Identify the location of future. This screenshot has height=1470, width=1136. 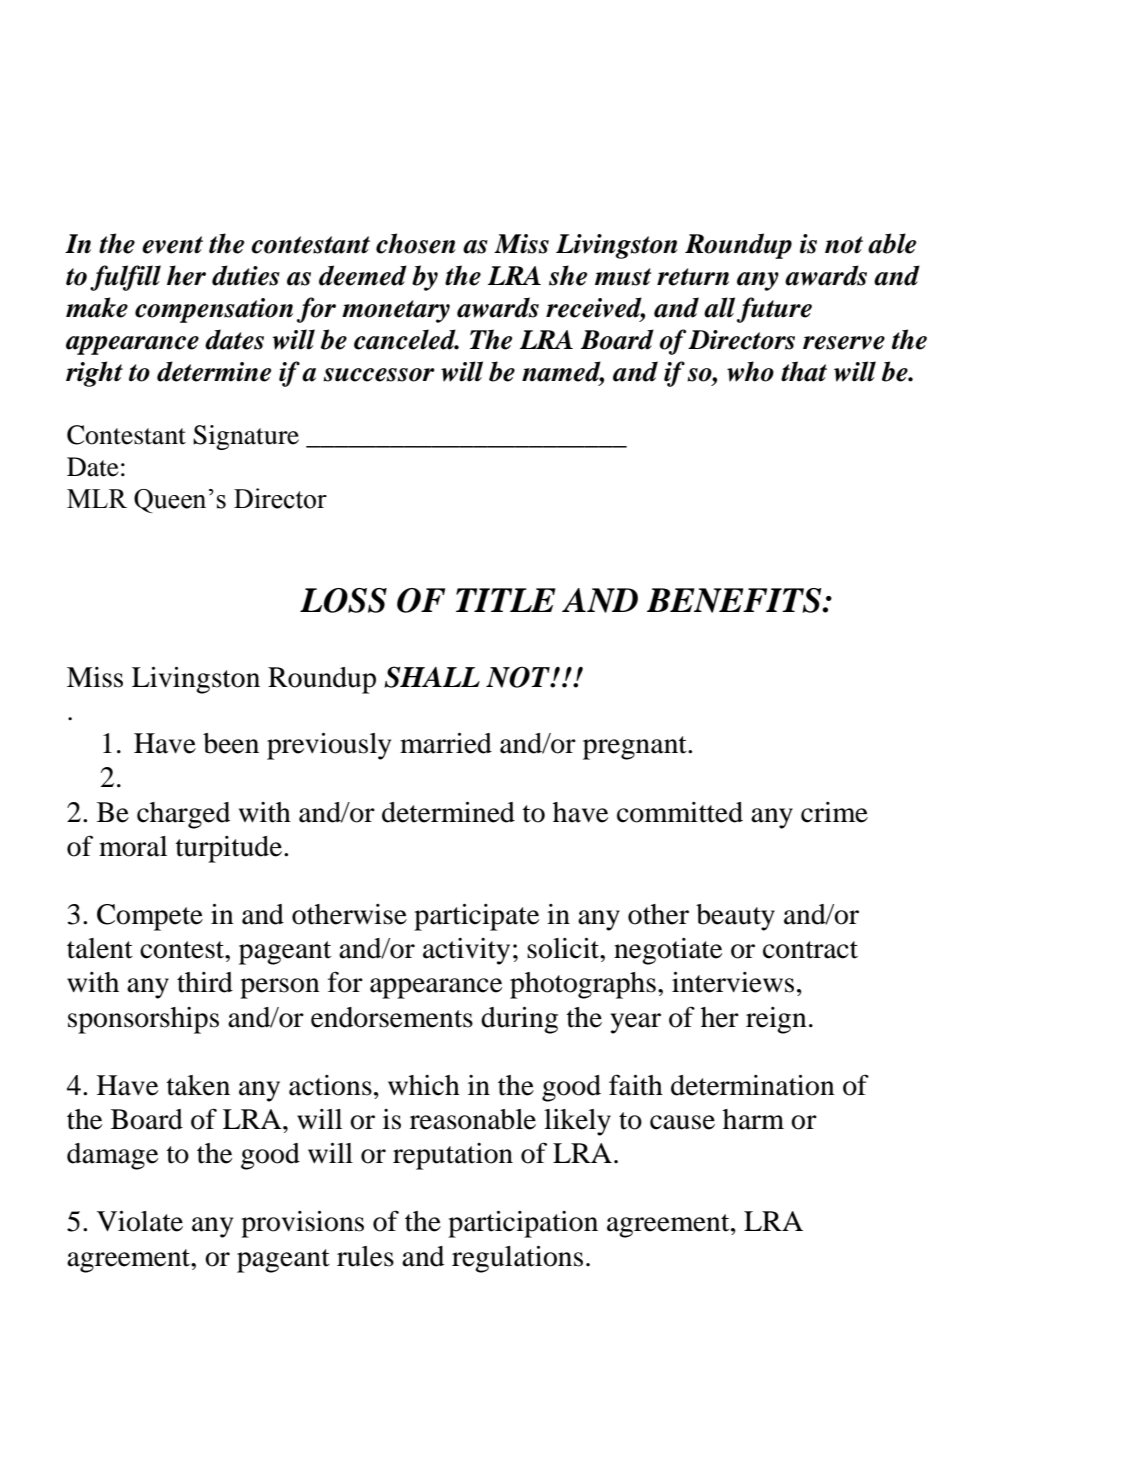
(774, 310).
